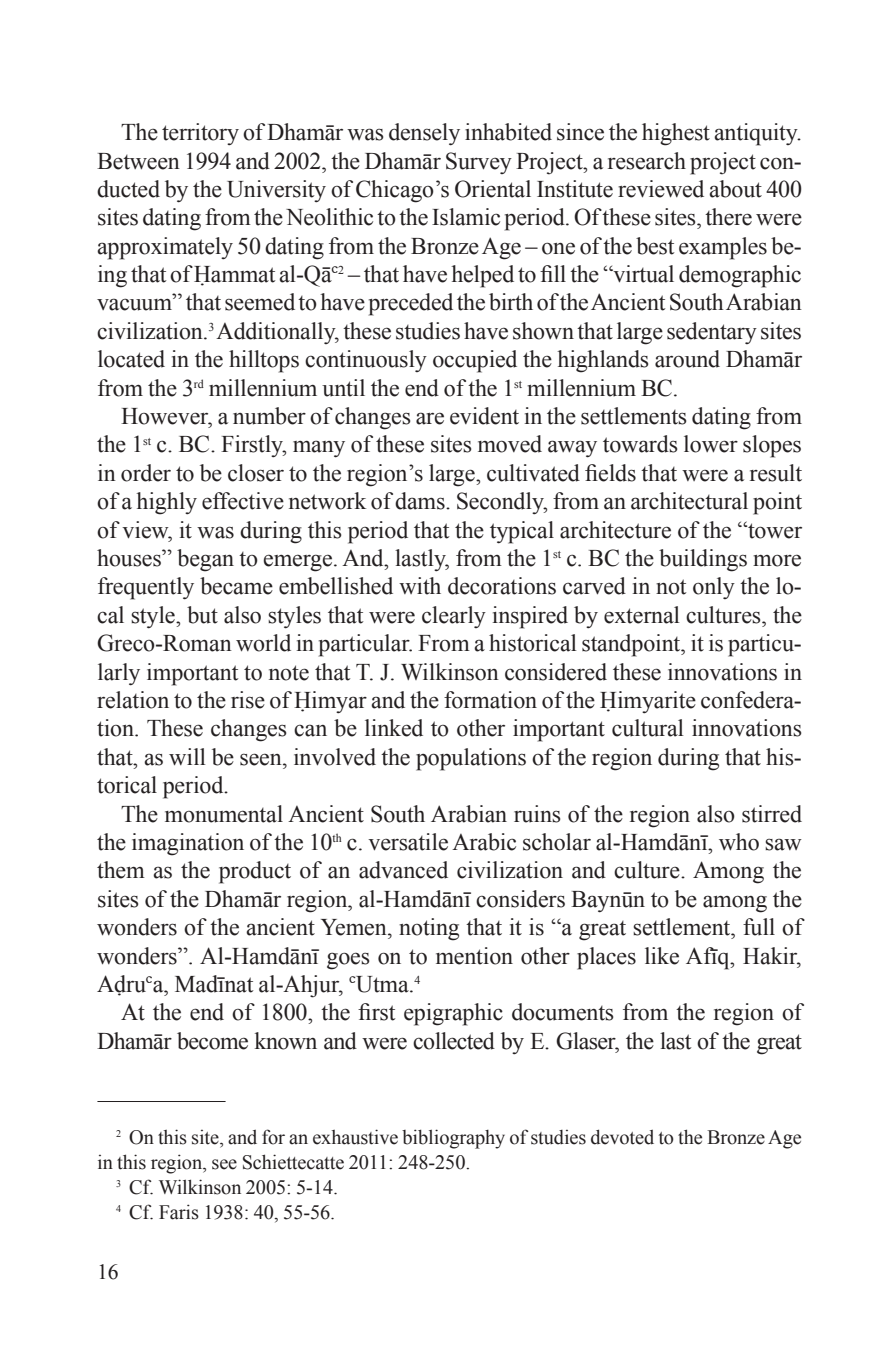  I want to click on Faris, so click(179, 1212).
